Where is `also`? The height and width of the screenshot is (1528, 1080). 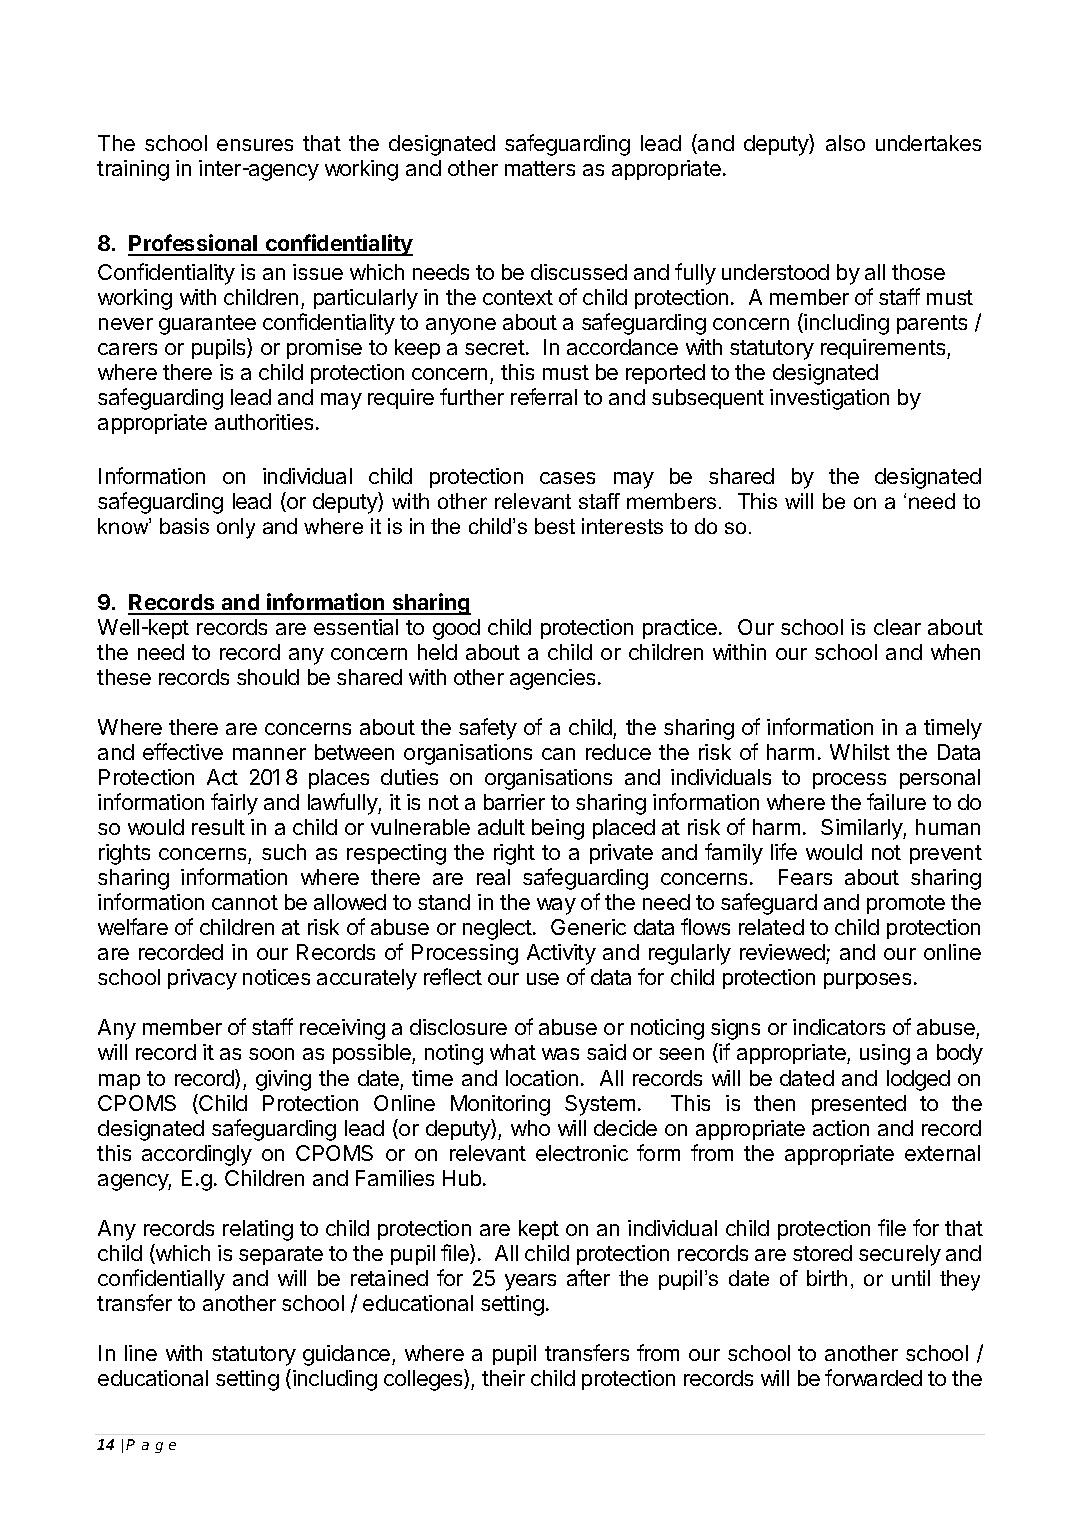 also is located at coordinates (845, 143).
